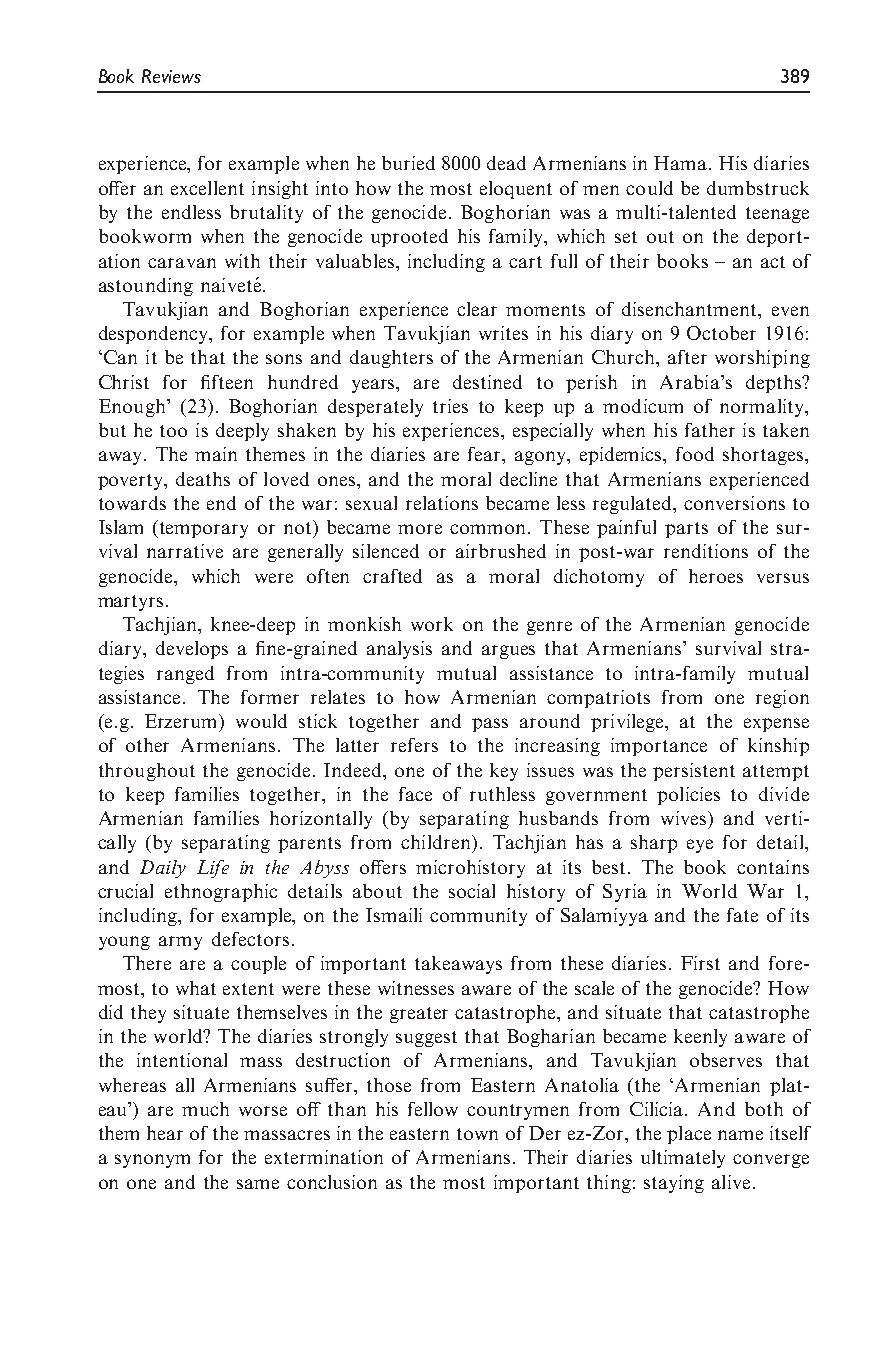 The height and width of the image is (1345, 896). What do you see at coordinates (221, 893) in the image?
I see `ethnographic` at bounding box center [221, 893].
